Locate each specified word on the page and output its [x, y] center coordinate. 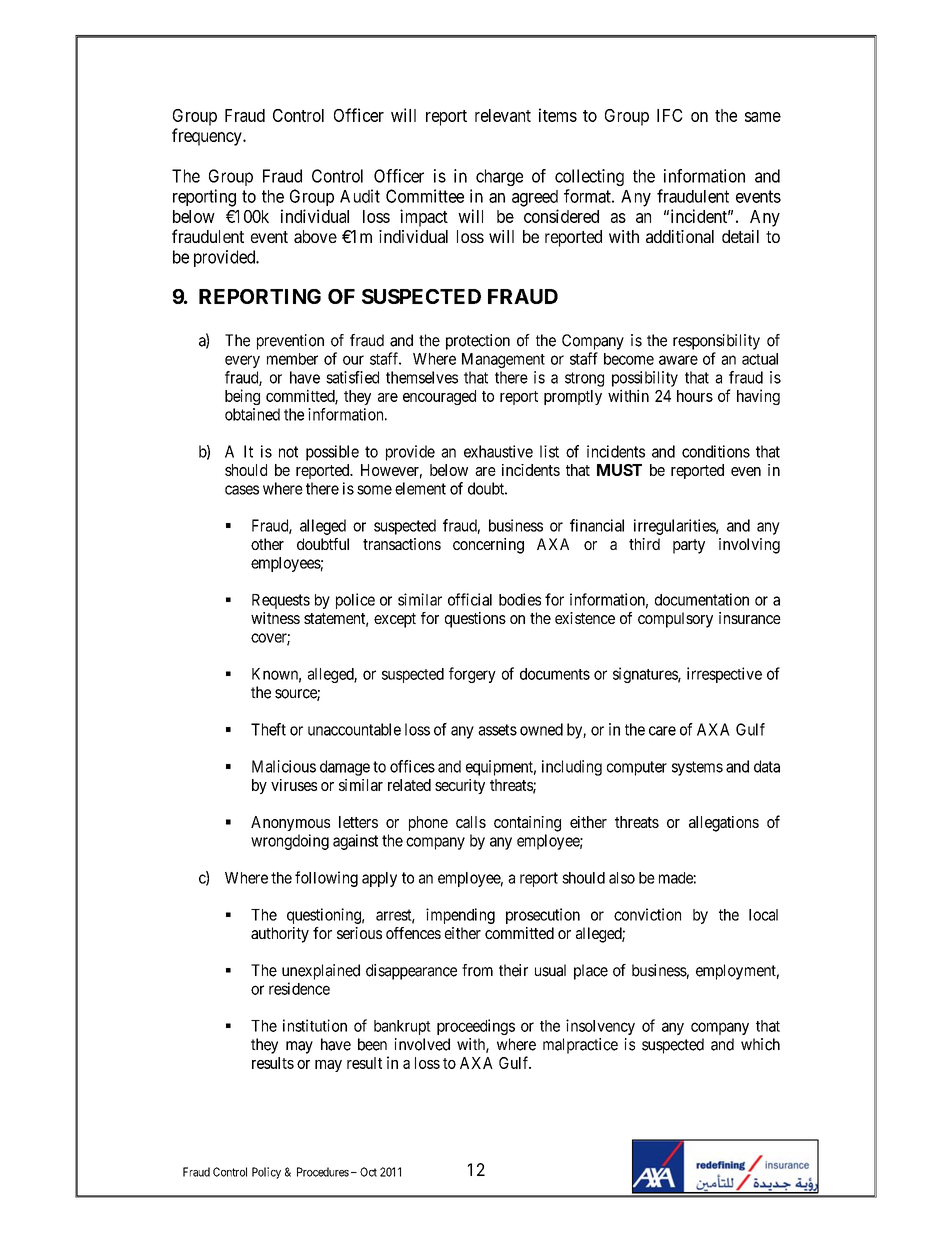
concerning [488, 546]
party [689, 546]
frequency [208, 137]
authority [280, 935]
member [292, 359]
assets [497, 730]
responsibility [716, 342]
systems [697, 768]
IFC [670, 115]
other [267, 544]
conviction [647, 914]
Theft [268, 729]
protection [478, 342]
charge [499, 177]
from [477, 970]
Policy [266, 1173]
